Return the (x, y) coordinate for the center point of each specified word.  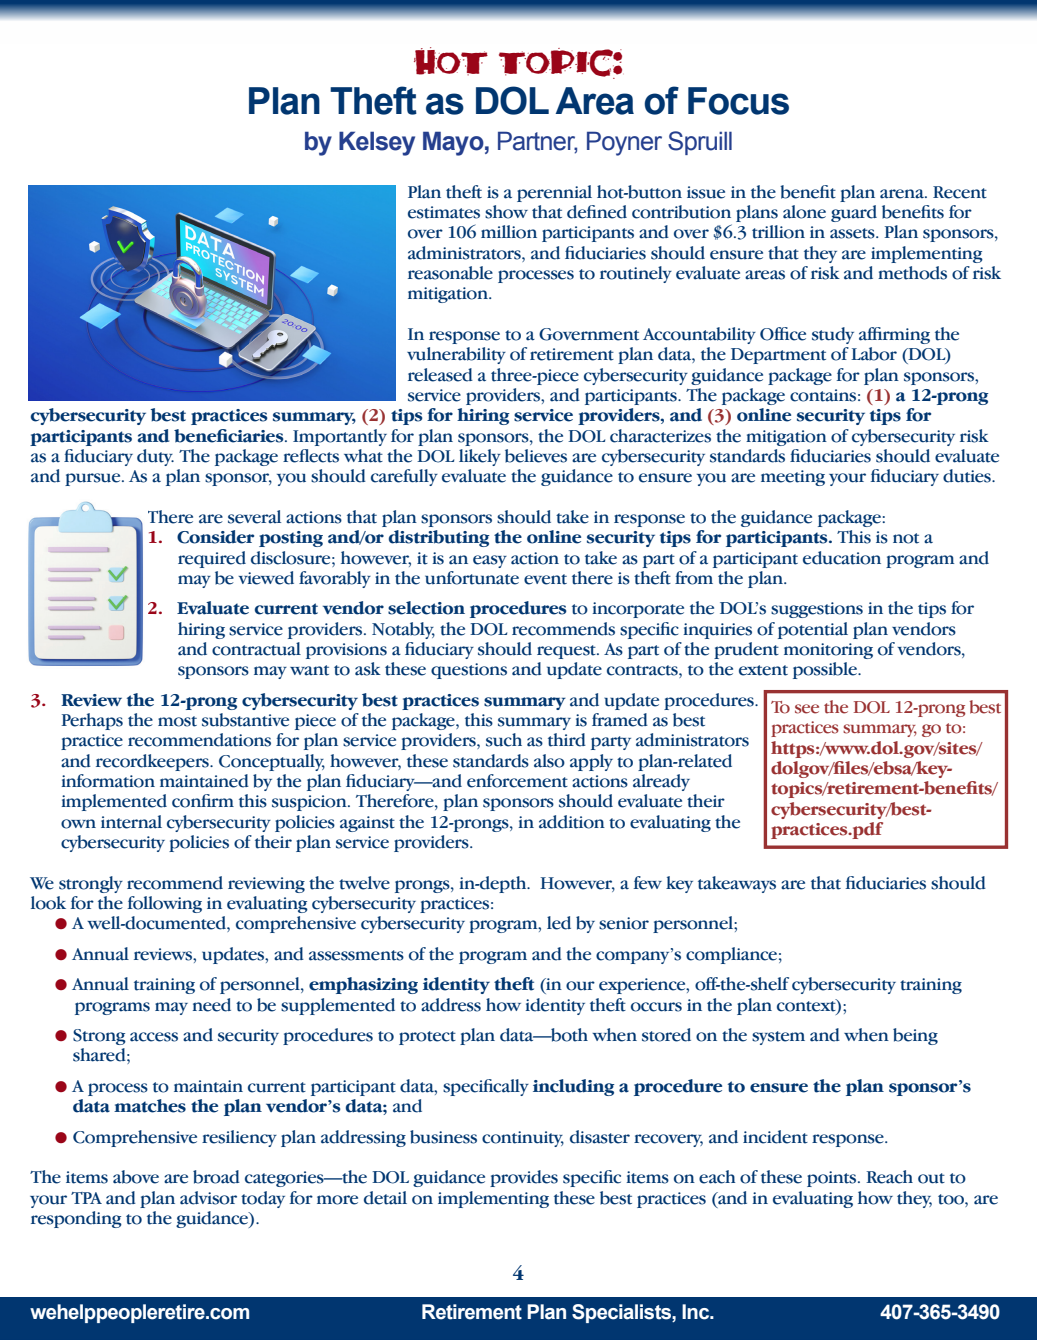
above (136, 1177)
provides (524, 1178)
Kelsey (377, 143)
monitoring (828, 651)
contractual (256, 649)
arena (903, 194)
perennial (554, 193)
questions (469, 671)
